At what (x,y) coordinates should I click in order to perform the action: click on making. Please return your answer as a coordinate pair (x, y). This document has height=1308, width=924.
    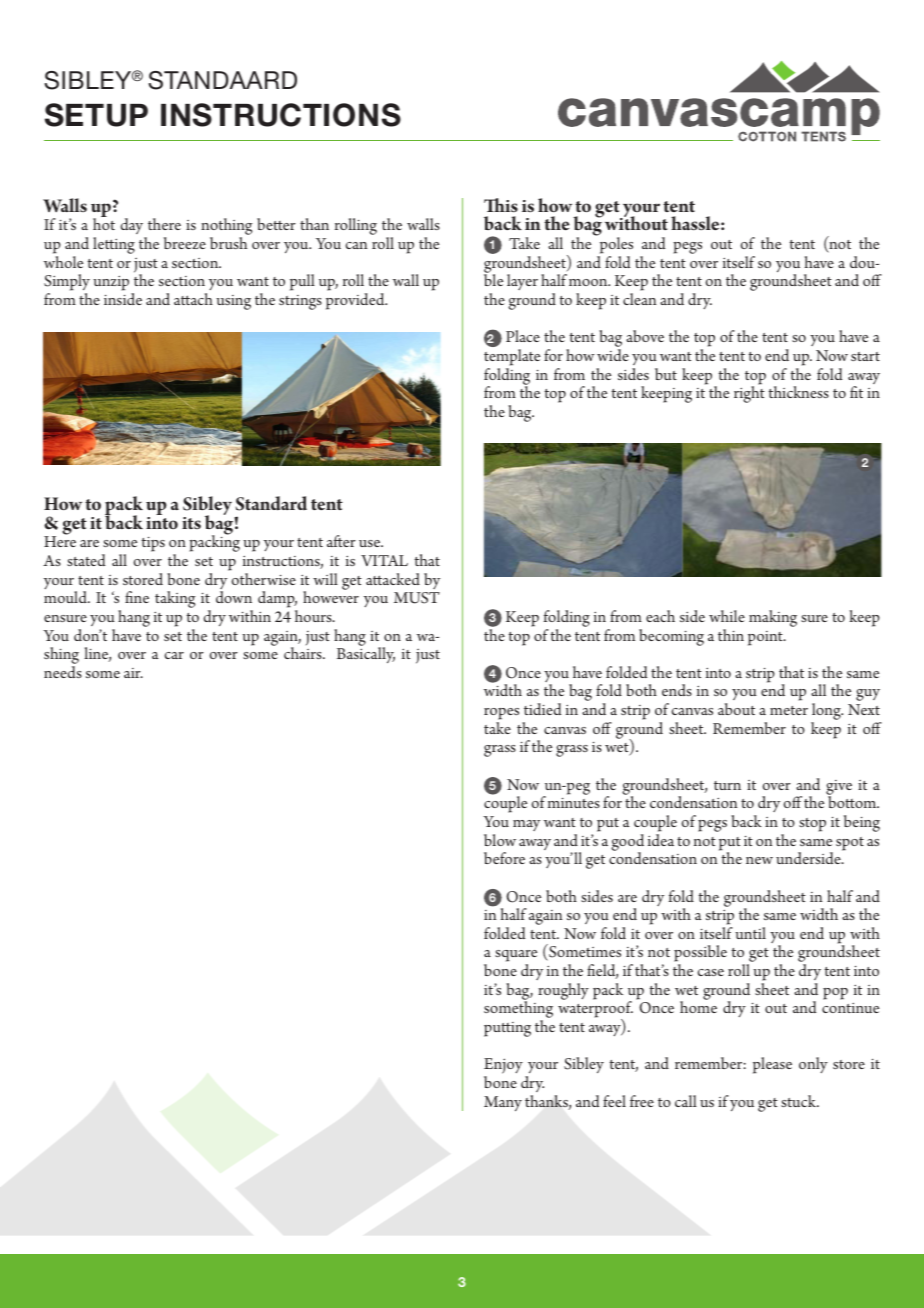
    Looking at the image, I should click on (773, 618).
